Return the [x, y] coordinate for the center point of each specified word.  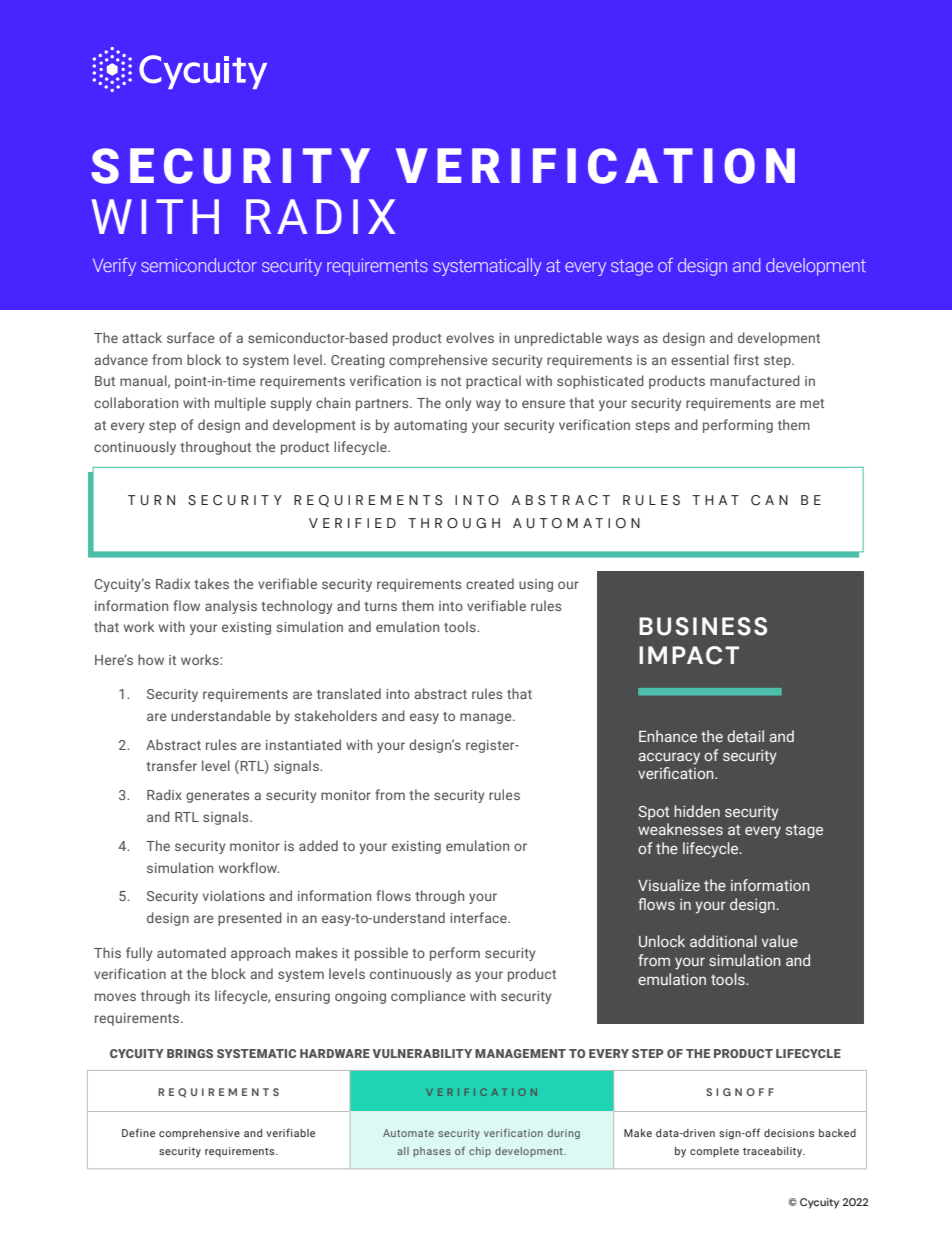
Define [138, 1132]
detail [745, 736]
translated [349, 693]
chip [480, 1152]
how [151, 659]
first [746, 359]
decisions [789, 1133]
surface [191, 337]
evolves [470, 337]
